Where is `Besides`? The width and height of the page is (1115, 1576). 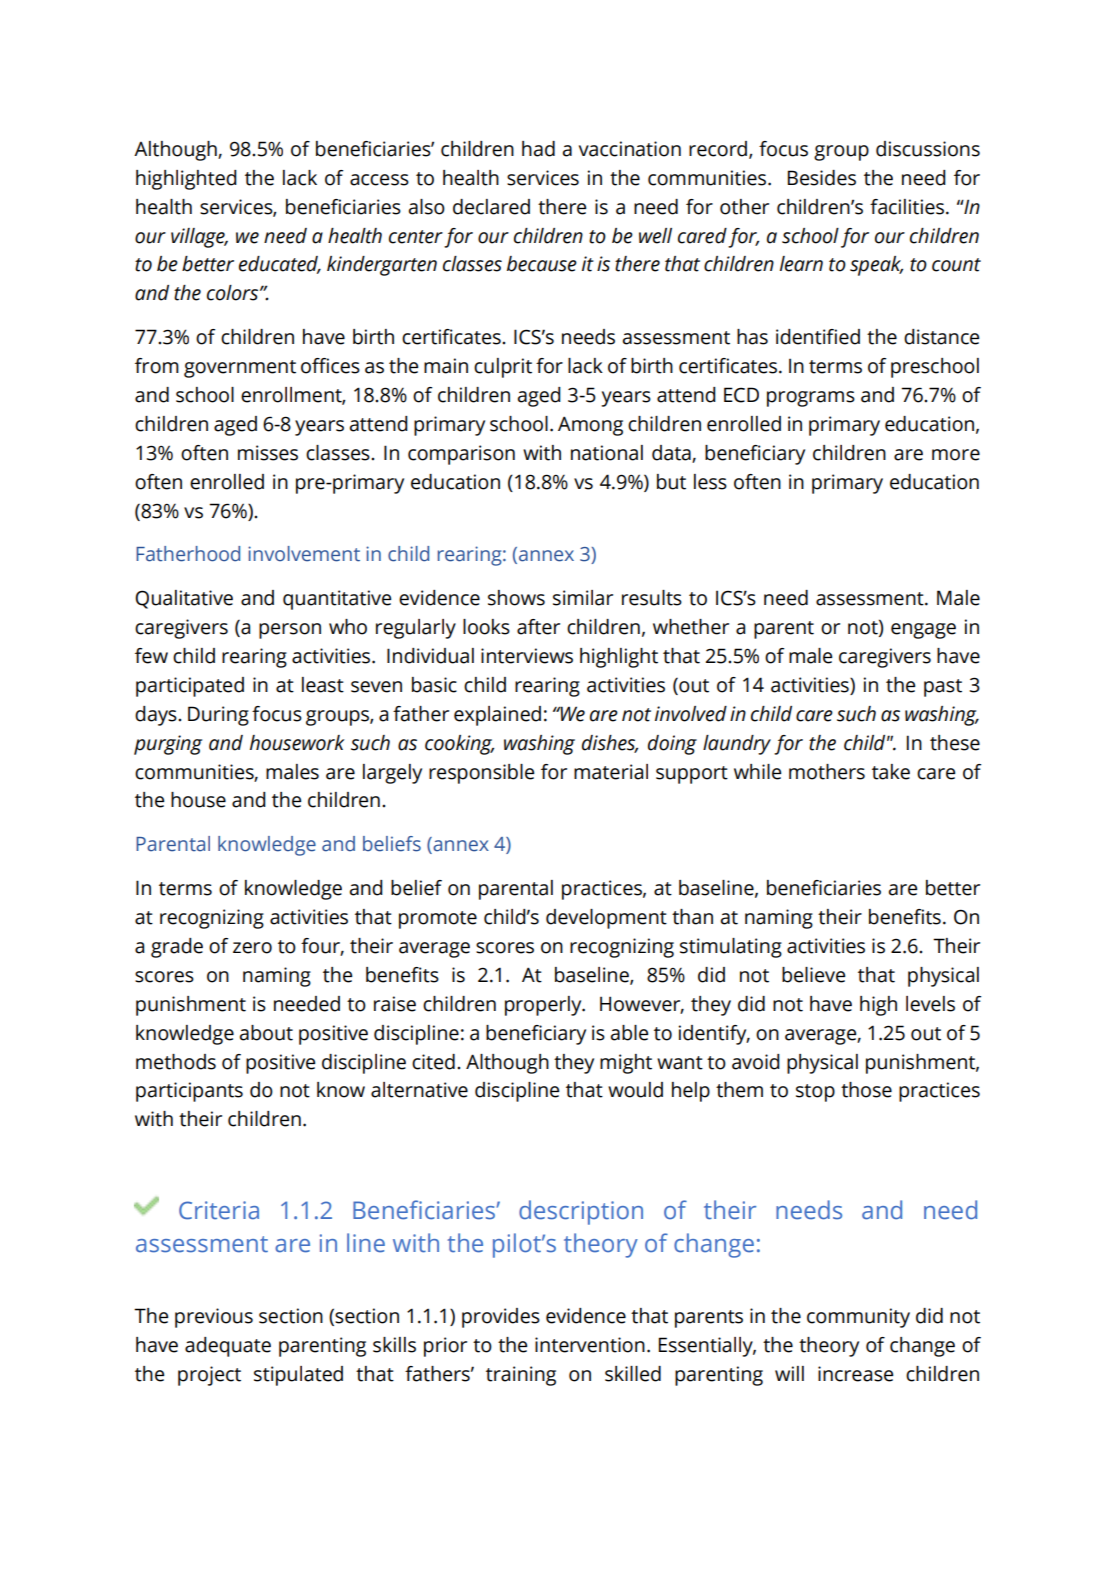
Besides is located at coordinates (822, 178).
